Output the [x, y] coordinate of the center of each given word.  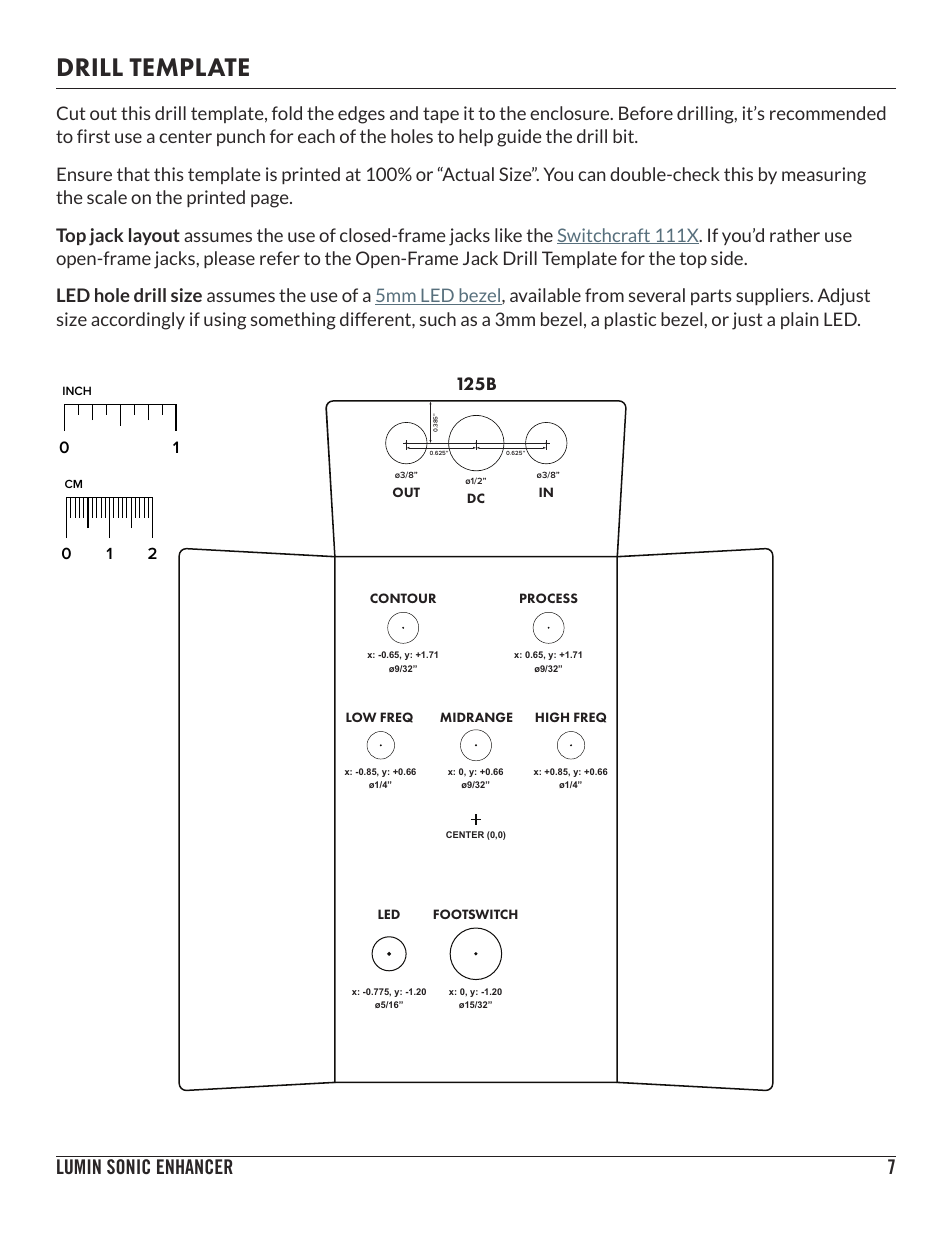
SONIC [128, 1166]
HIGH [552, 717]
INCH [77, 390]
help [476, 137]
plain [799, 320]
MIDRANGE [476, 717]
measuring [824, 176]
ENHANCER [195, 1166]
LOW [361, 717]
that [133, 174]
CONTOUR [403, 598]
